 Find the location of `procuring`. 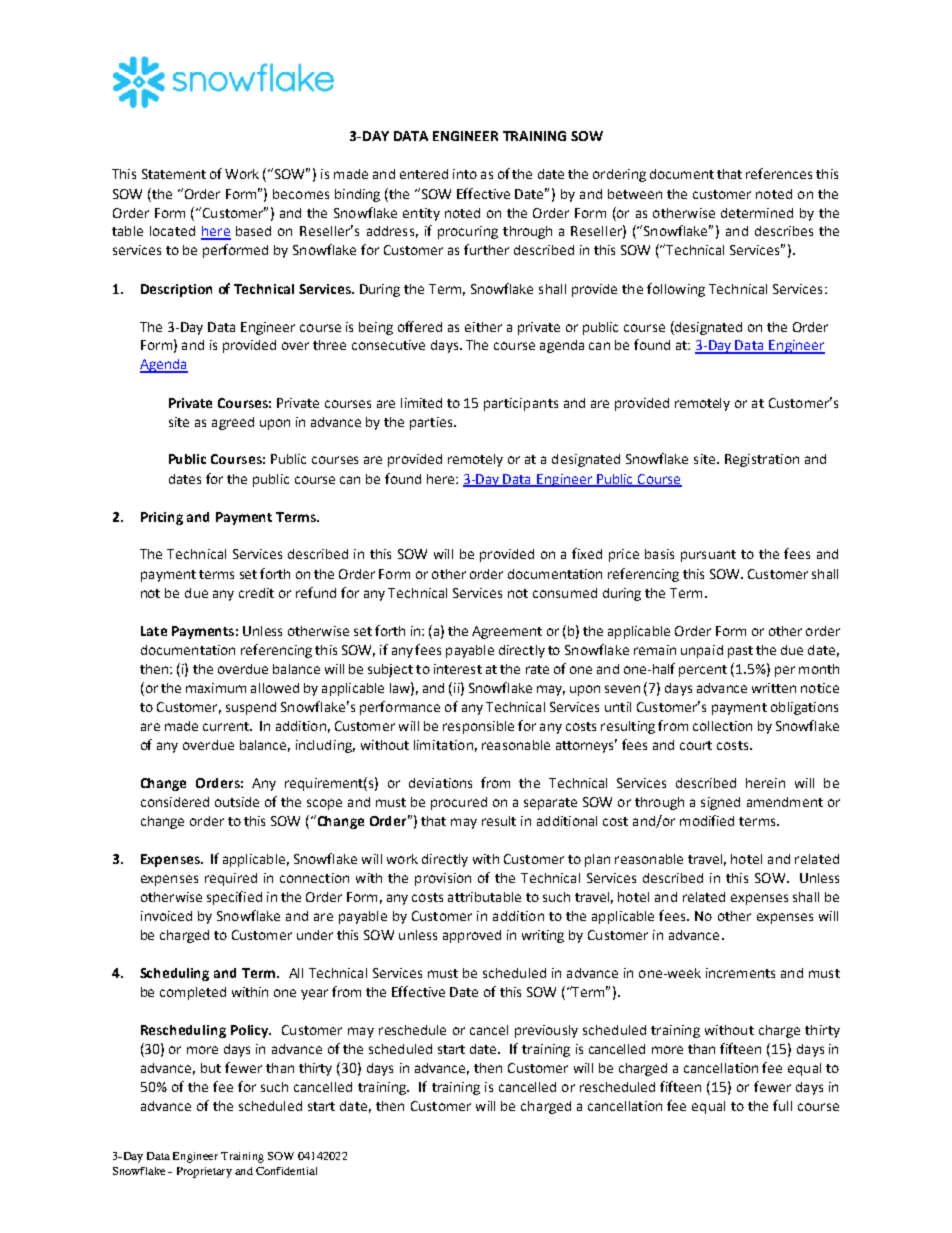

procuring is located at coordinates (468, 232).
